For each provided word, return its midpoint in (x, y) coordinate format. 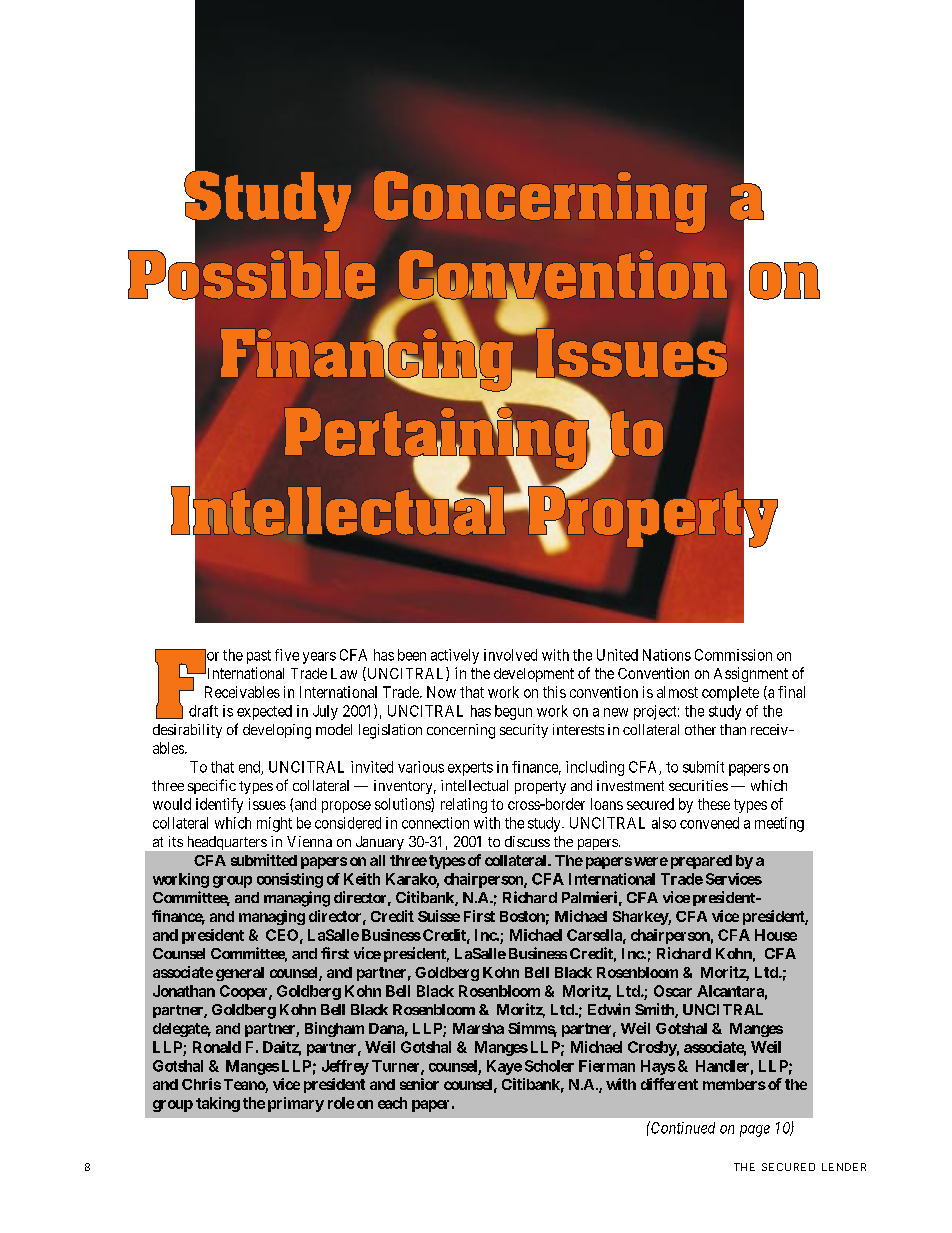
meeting (779, 824)
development (534, 675)
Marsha (478, 1028)
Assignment (751, 674)
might (274, 824)
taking (218, 1104)
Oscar (673, 991)
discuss (527, 841)
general (240, 974)
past (259, 657)
